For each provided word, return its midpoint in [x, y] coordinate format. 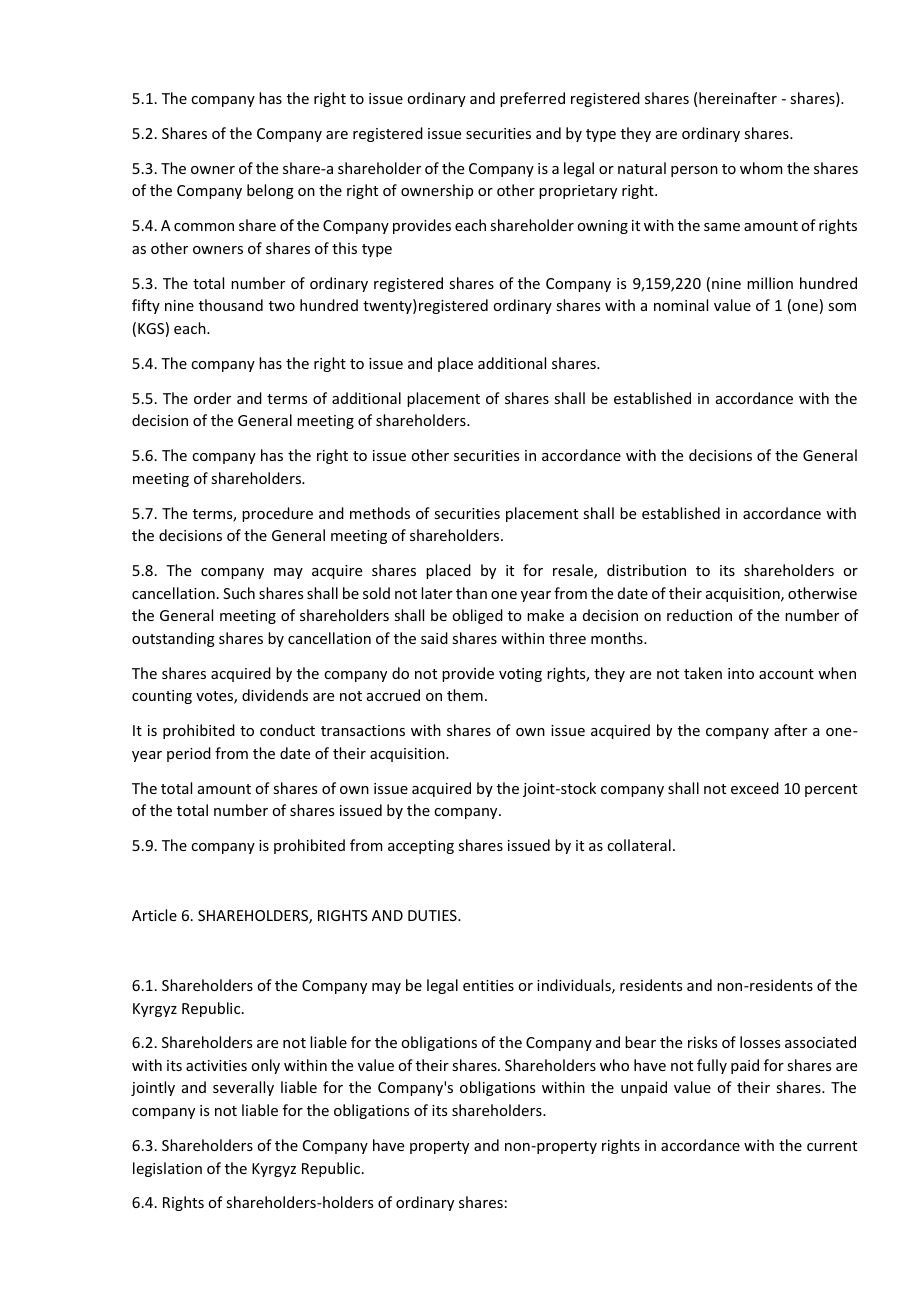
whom [761, 168]
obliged [477, 616]
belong [270, 191]
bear [640, 1042]
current [832, 1146]
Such [239, 593]
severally [243, 1088]
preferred [532, 99]
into [741, 673]
